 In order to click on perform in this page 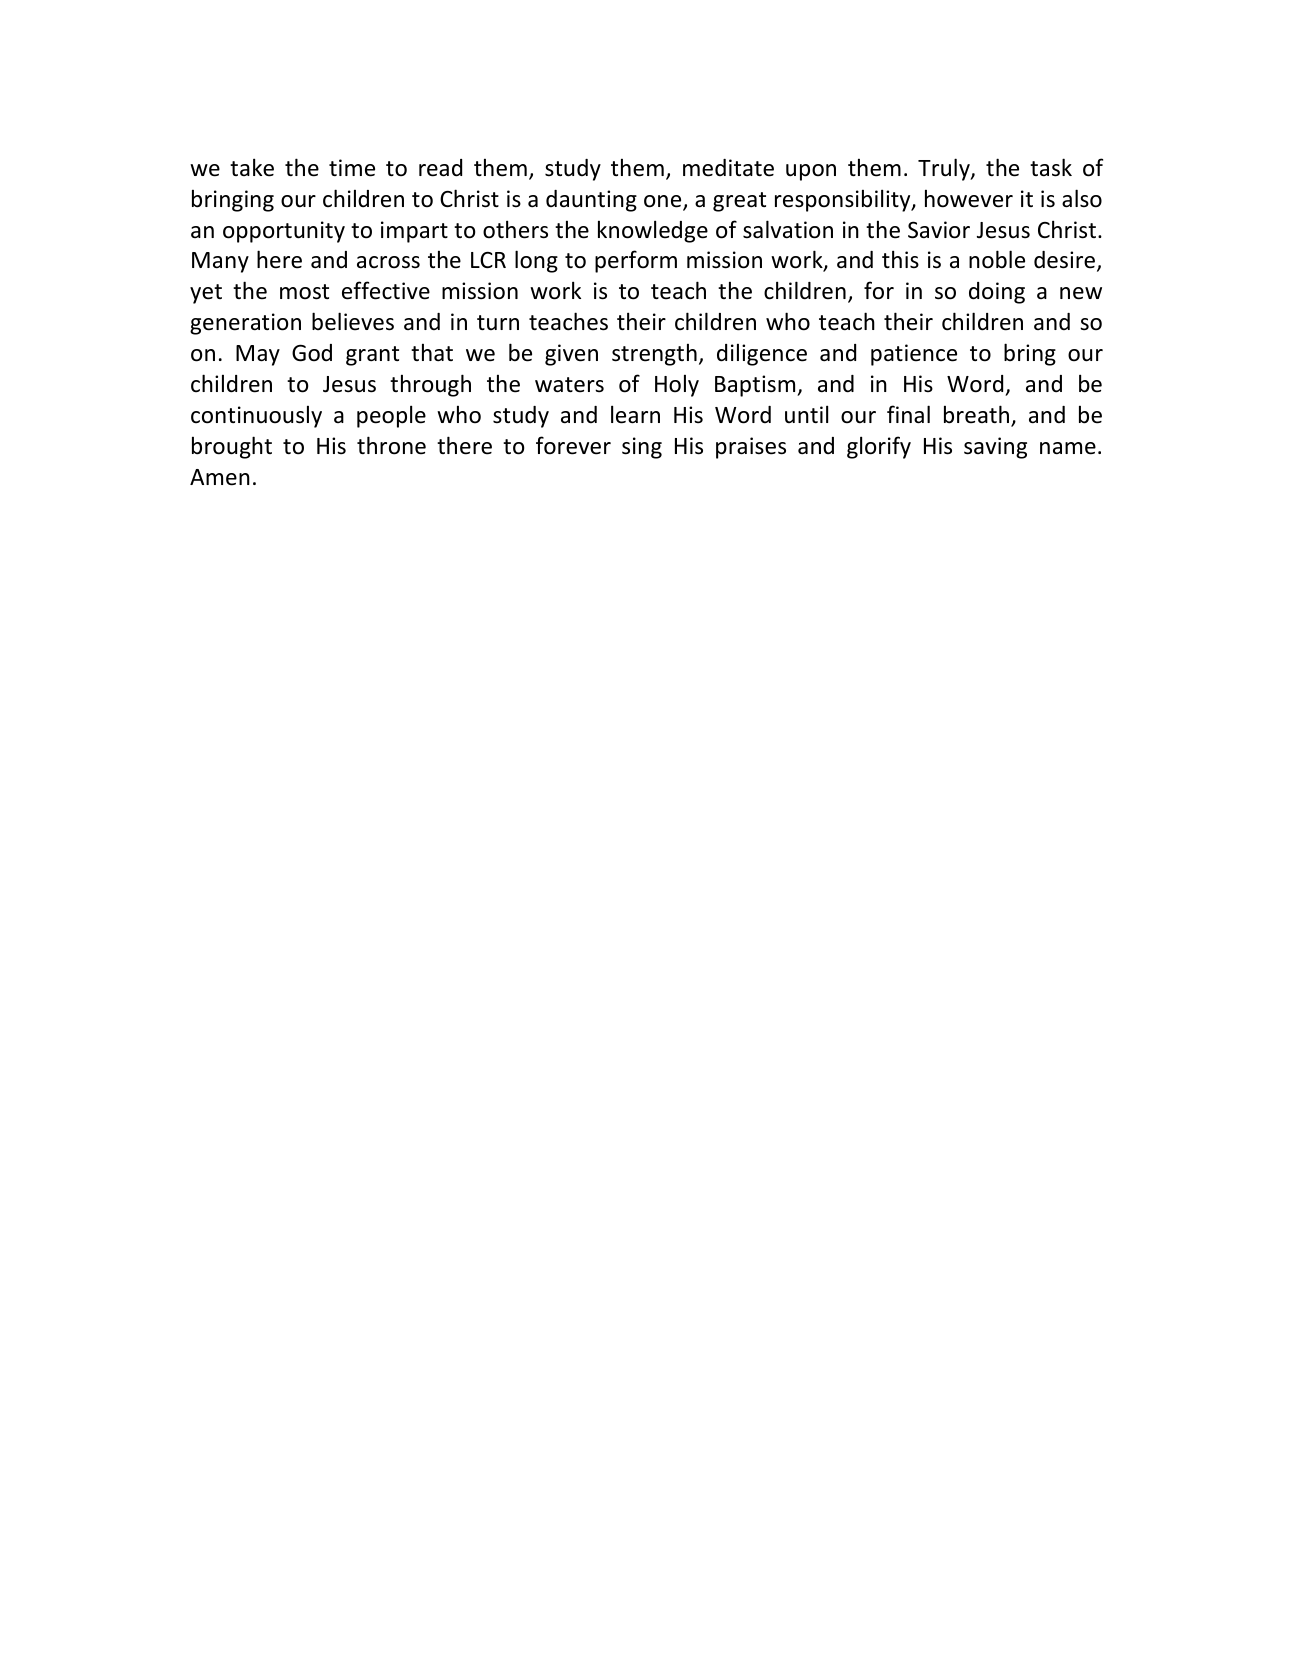, I will do `click(636, 261)`.
